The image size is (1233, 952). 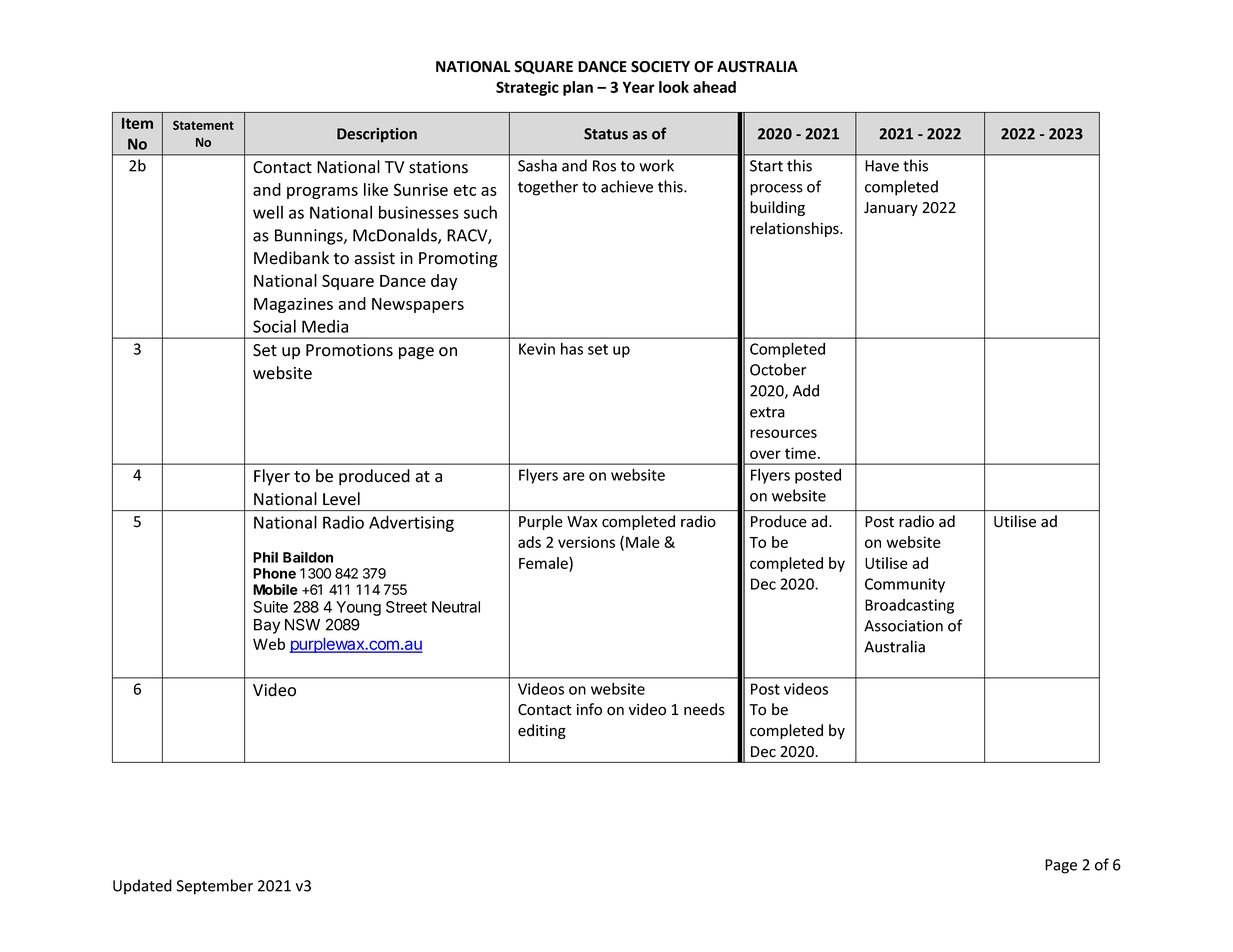 What do you see at coordinates (806, 390) in the page?
I see `Add` at bounding box center [806, 390].
